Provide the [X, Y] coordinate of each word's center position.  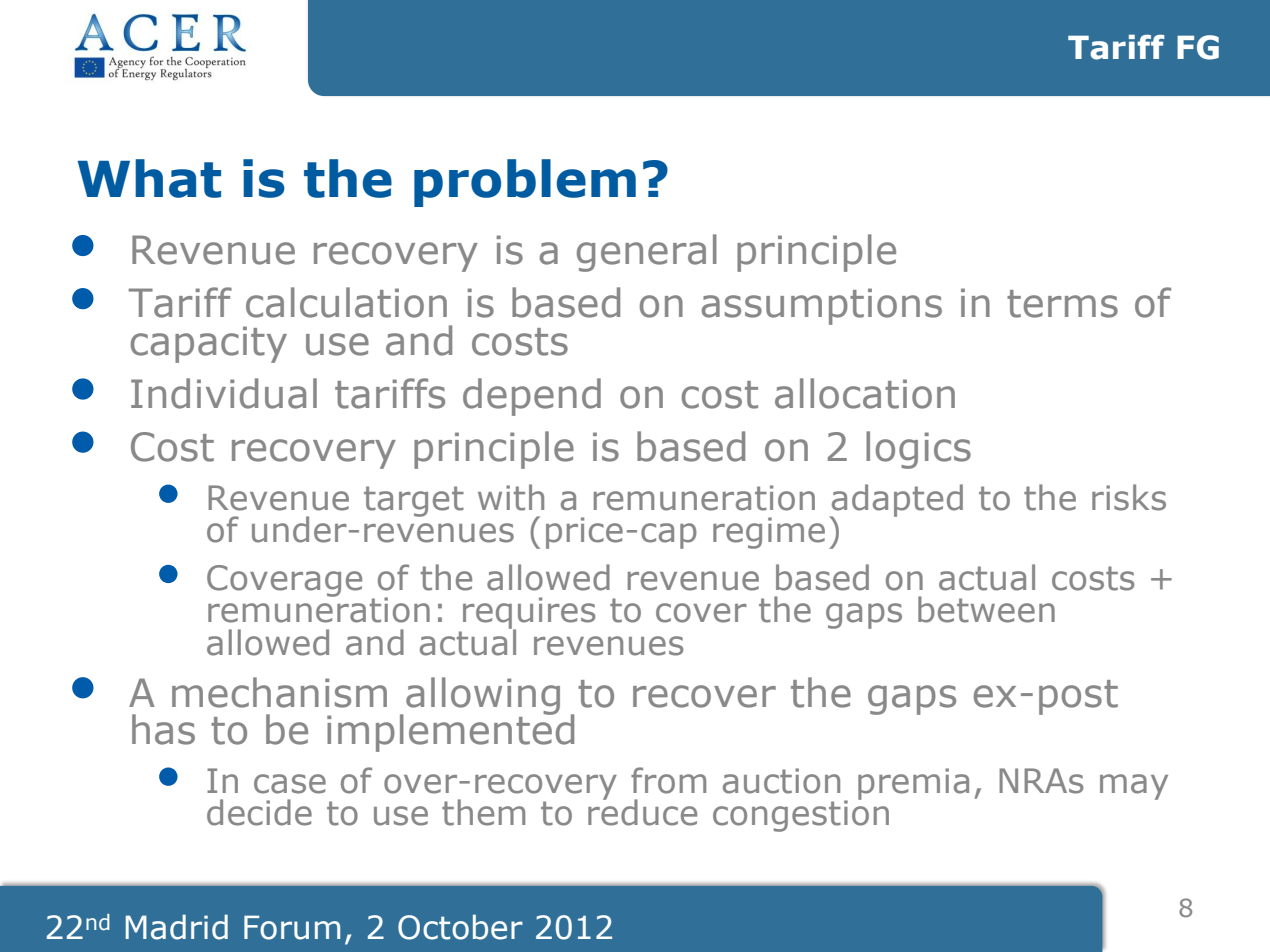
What [149, 178]
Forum [292, 927]
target [414, 501]
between [986, 609]
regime [769, 533]
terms [1062, 304]
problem [525, 183]
